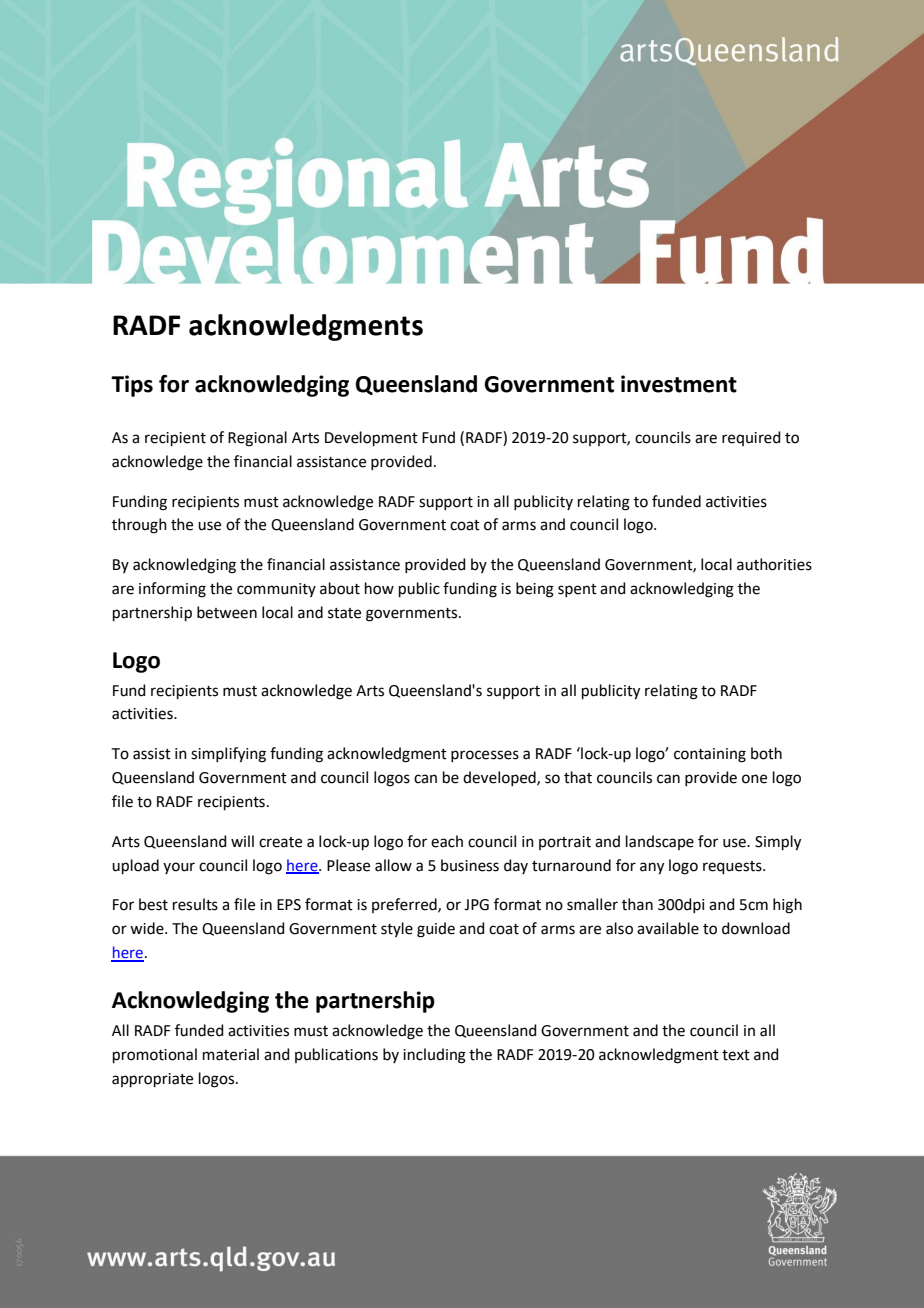 The image size is (924, 1308). What do you see at coordinates (371, 438) in the image?
I see `Development` at bounding box center [371, 438].
